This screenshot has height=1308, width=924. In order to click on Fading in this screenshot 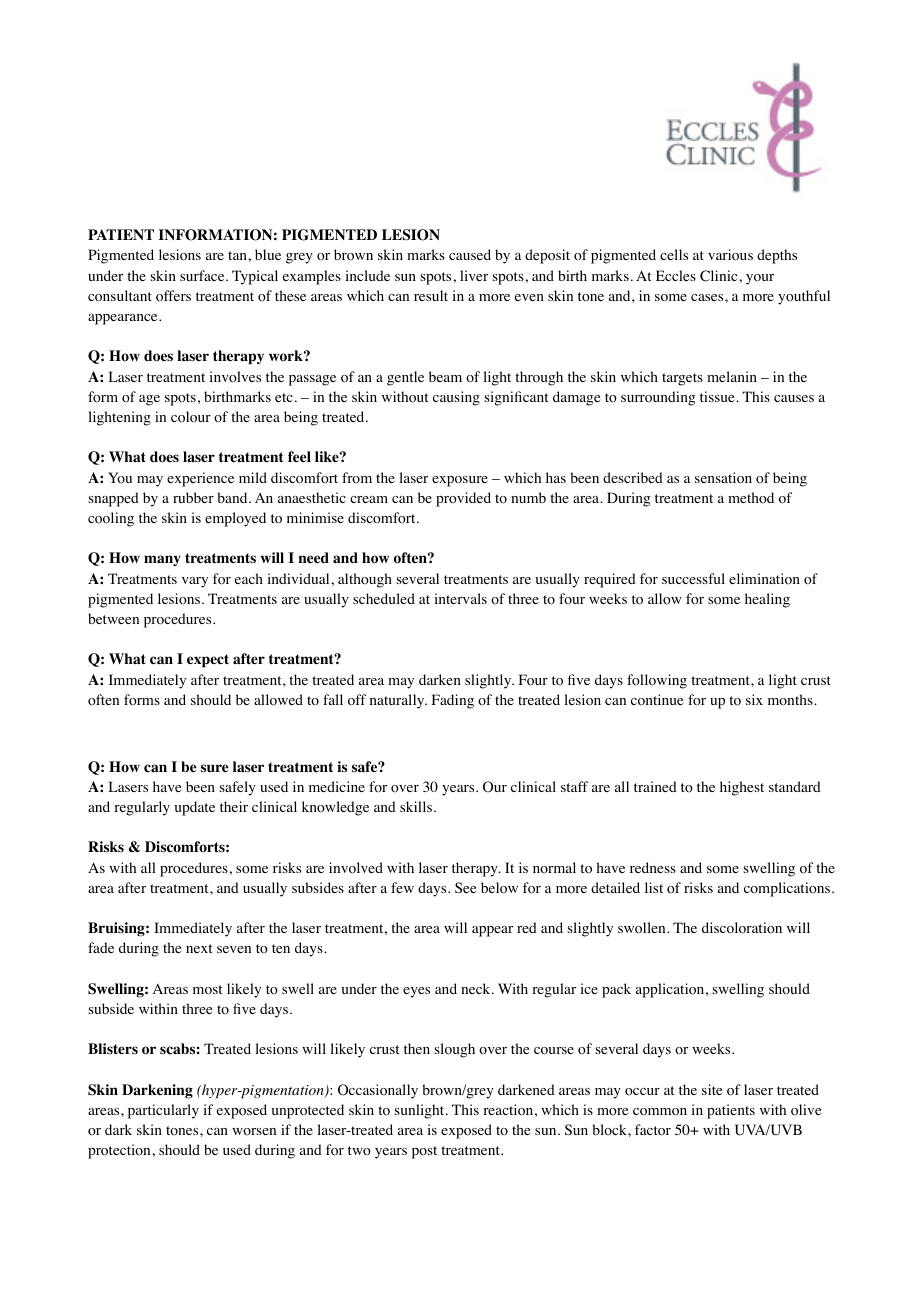, I will do `click(453, 701)`.
